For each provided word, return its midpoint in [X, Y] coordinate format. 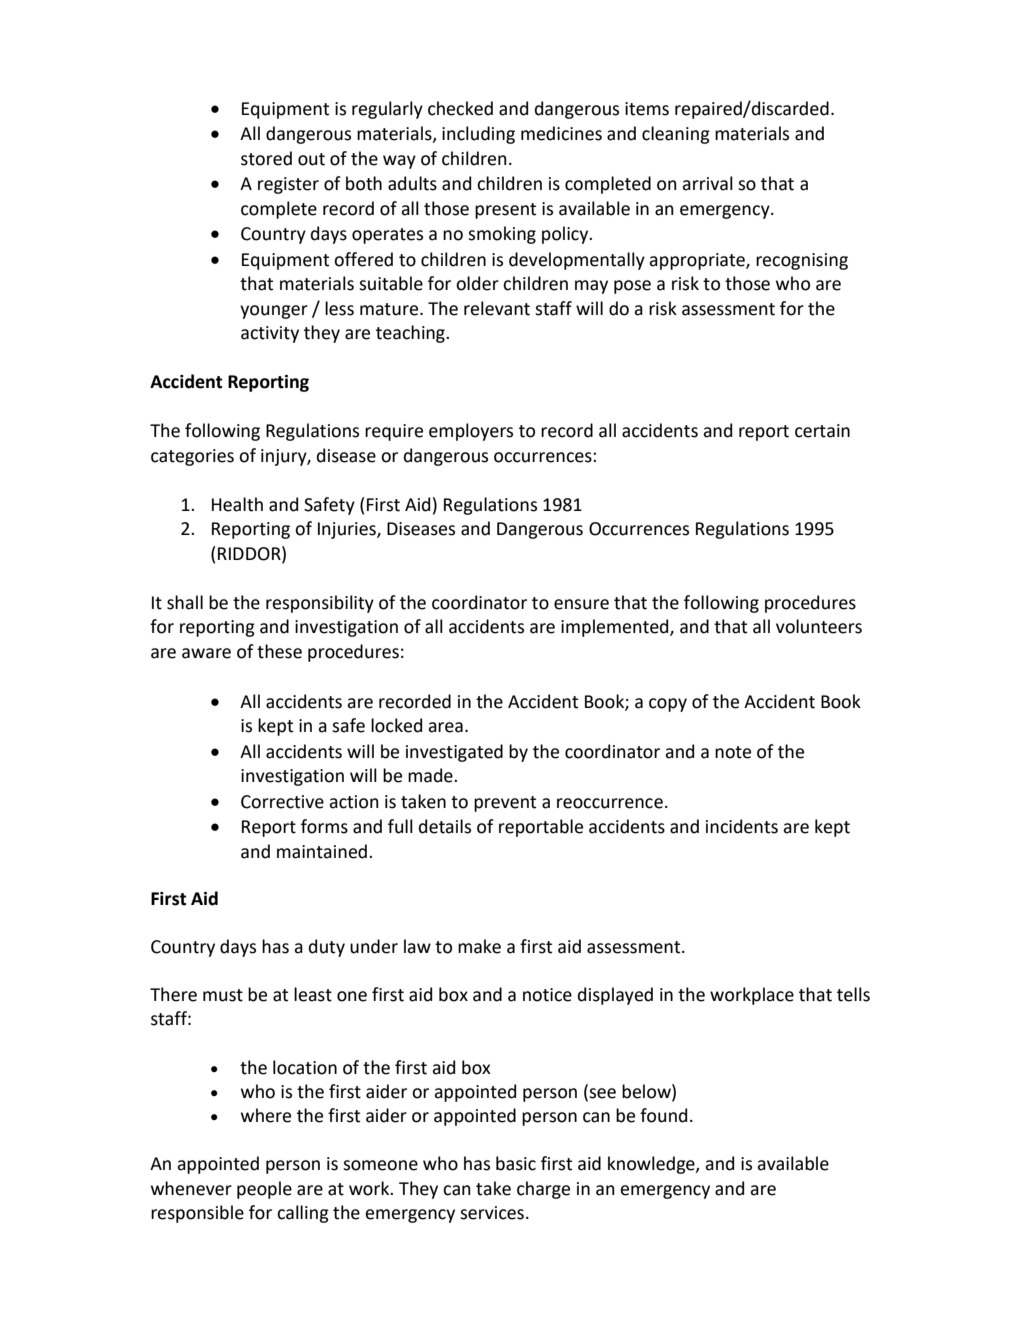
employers [471, 432]
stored [266, 158]
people [264, 1190]
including [478, 135]
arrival [707, 183]
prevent [505, 804]
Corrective [282, 802]
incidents [742, 826]
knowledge [652, 1165]
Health [237, 504]
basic [516, 1163]
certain [822, 431]
